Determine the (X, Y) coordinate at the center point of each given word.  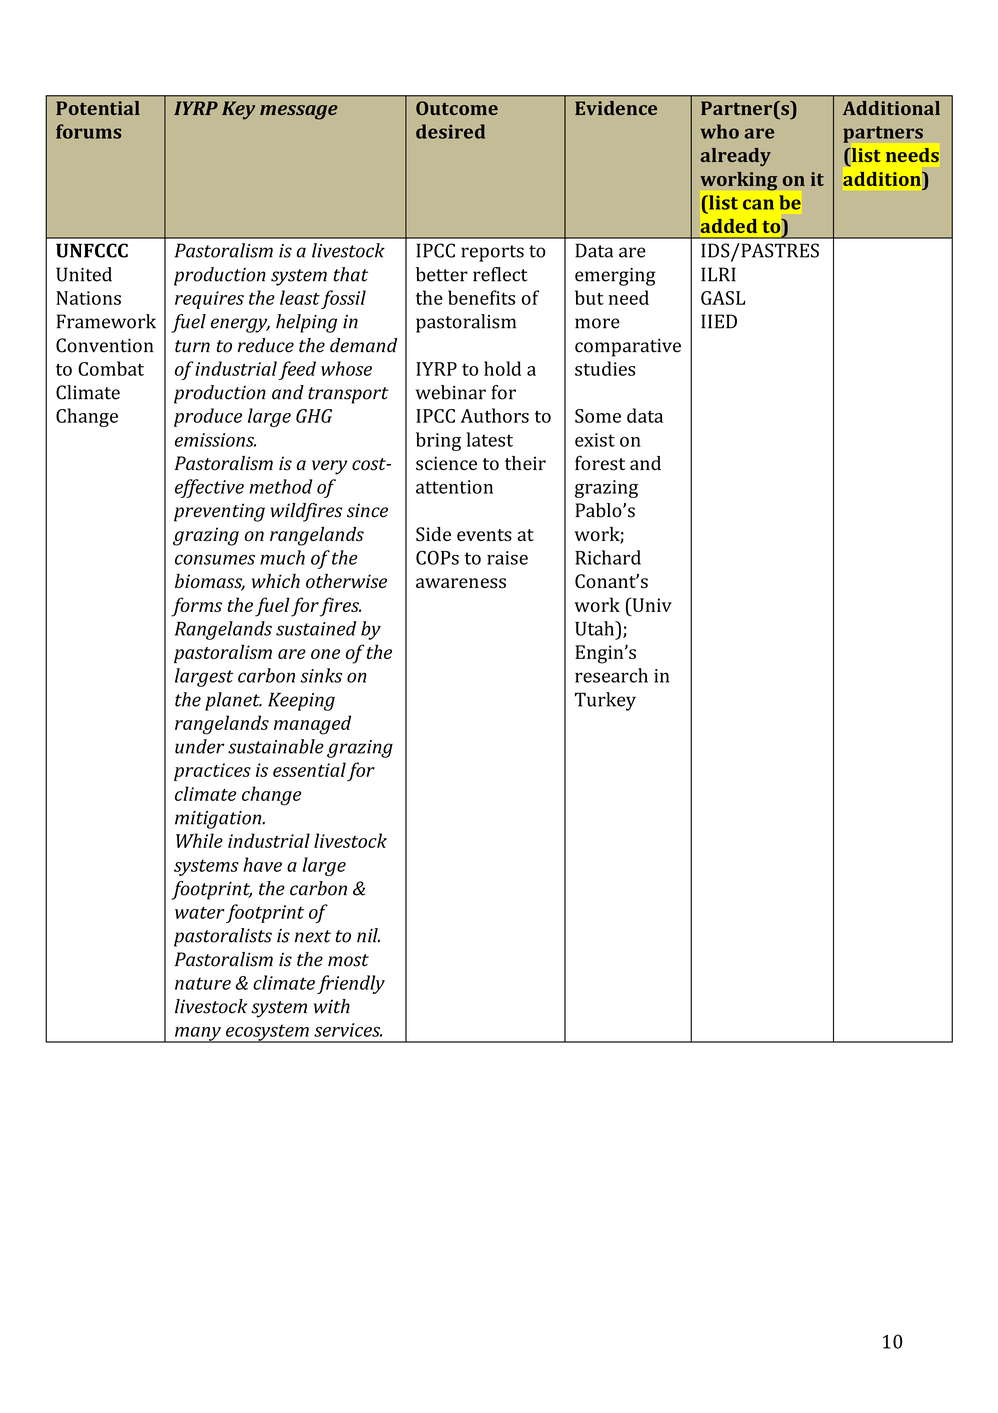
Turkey (605, 701)
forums (88, 131)
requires (209, 300)
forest (600, 463)
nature (203, 983)
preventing (219, 512)
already (735, 157)
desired (450, 131)
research (611, 675)
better (442, 274)
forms (196, 607)
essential (309, 769)
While (199, 840)
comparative (628, 347)
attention (454, 487)
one (325, 654)
